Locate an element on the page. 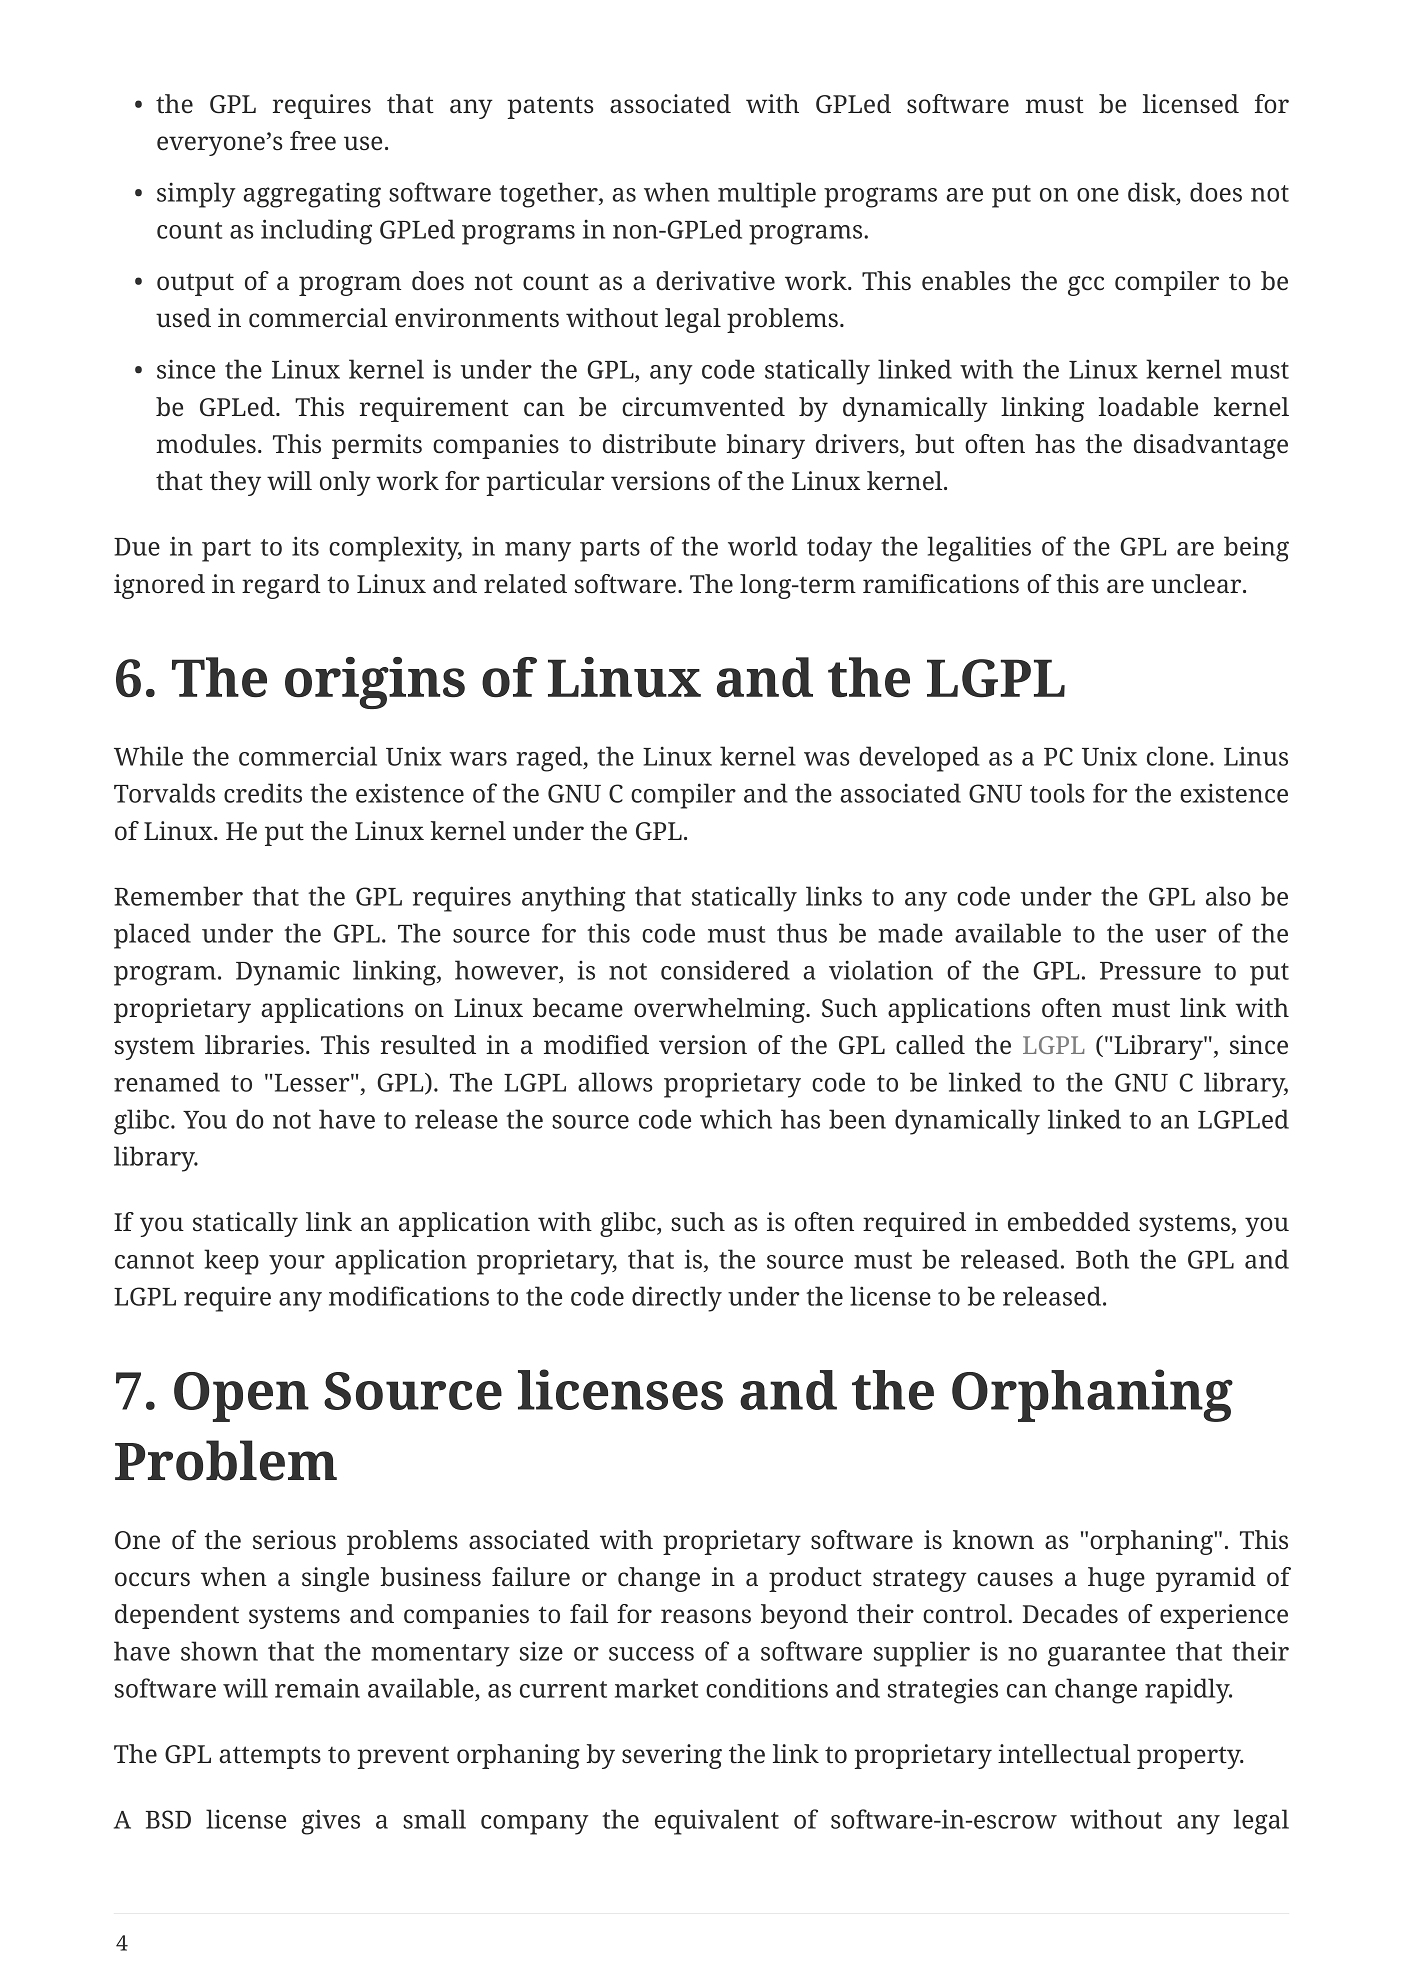 The image size is (1403, 1984). libraries is located at coordinates (254, 1045).
